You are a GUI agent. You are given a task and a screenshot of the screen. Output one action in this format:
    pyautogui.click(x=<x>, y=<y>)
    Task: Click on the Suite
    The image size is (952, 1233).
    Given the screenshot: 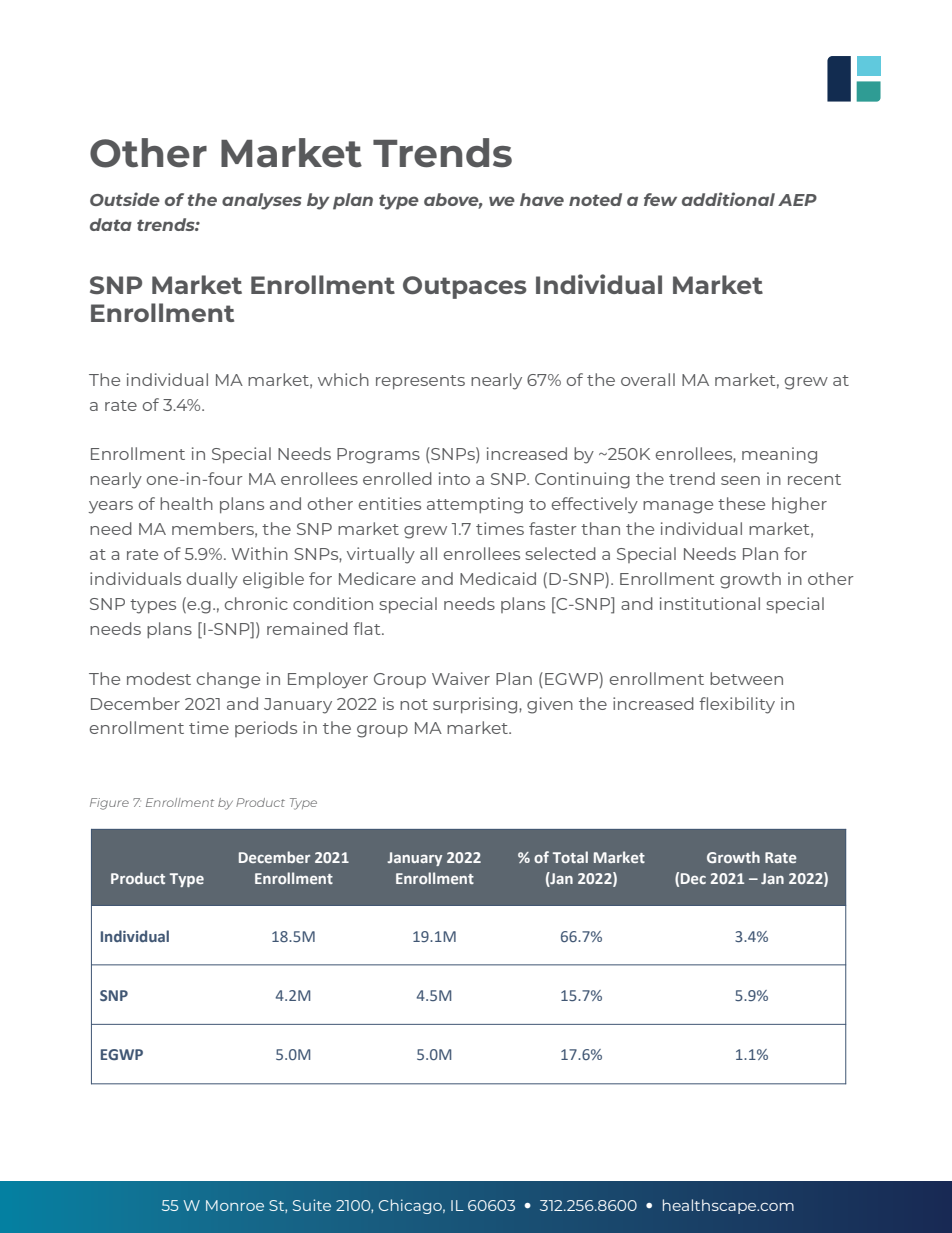 What is the action you would take?
    pyautogui.click(x=312, y=1205)
